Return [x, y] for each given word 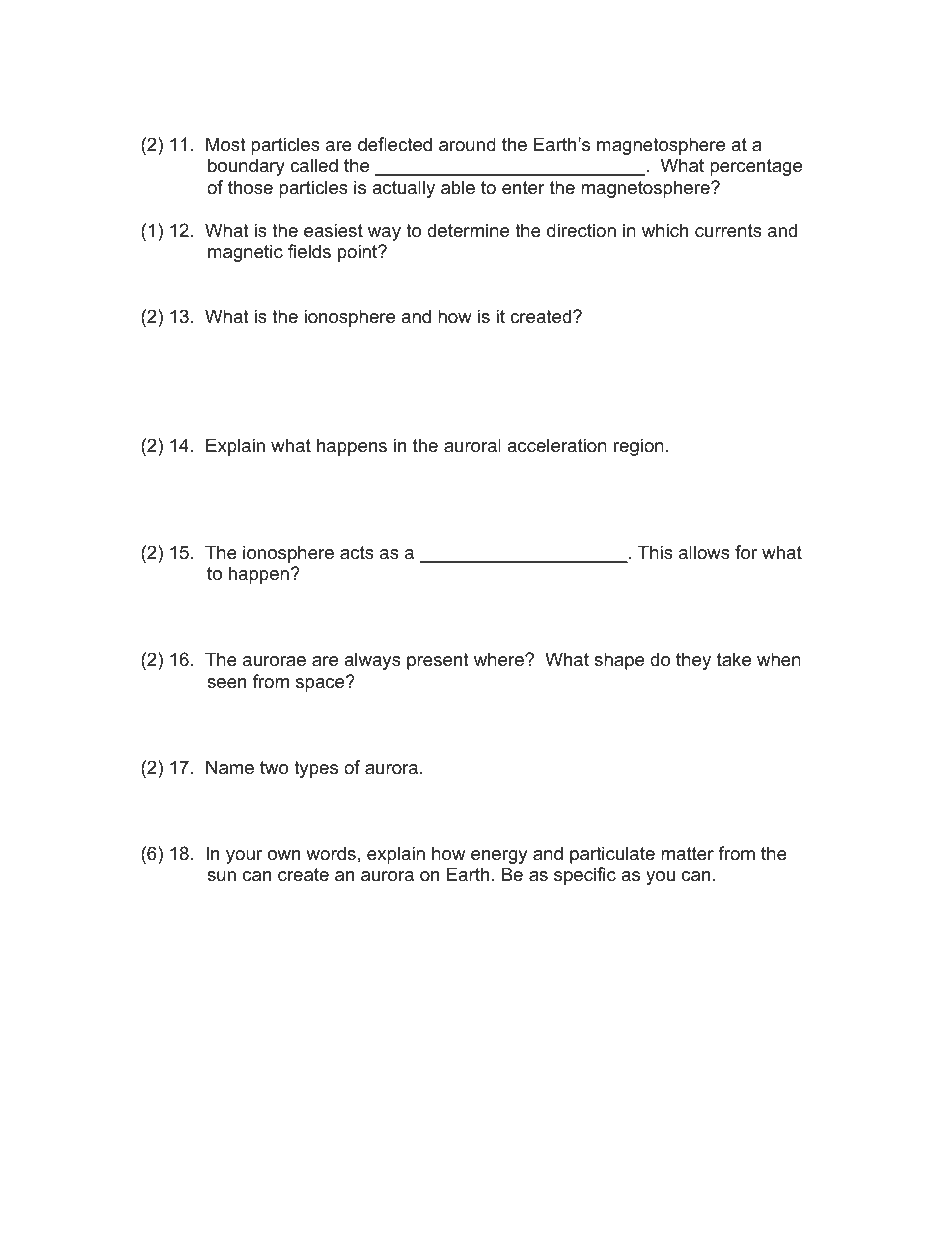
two [274, 768]
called [314, 165]
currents [728, 231]
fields [309, 251]
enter [523, 188]
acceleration [557, 445]
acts [357, 553]
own [284, 855]
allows [704, 552]
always [372, 661]
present [438, 661]
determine [468, 230]
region [639, 447]
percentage [756, 167]
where [500, 659]
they [693, 661]
